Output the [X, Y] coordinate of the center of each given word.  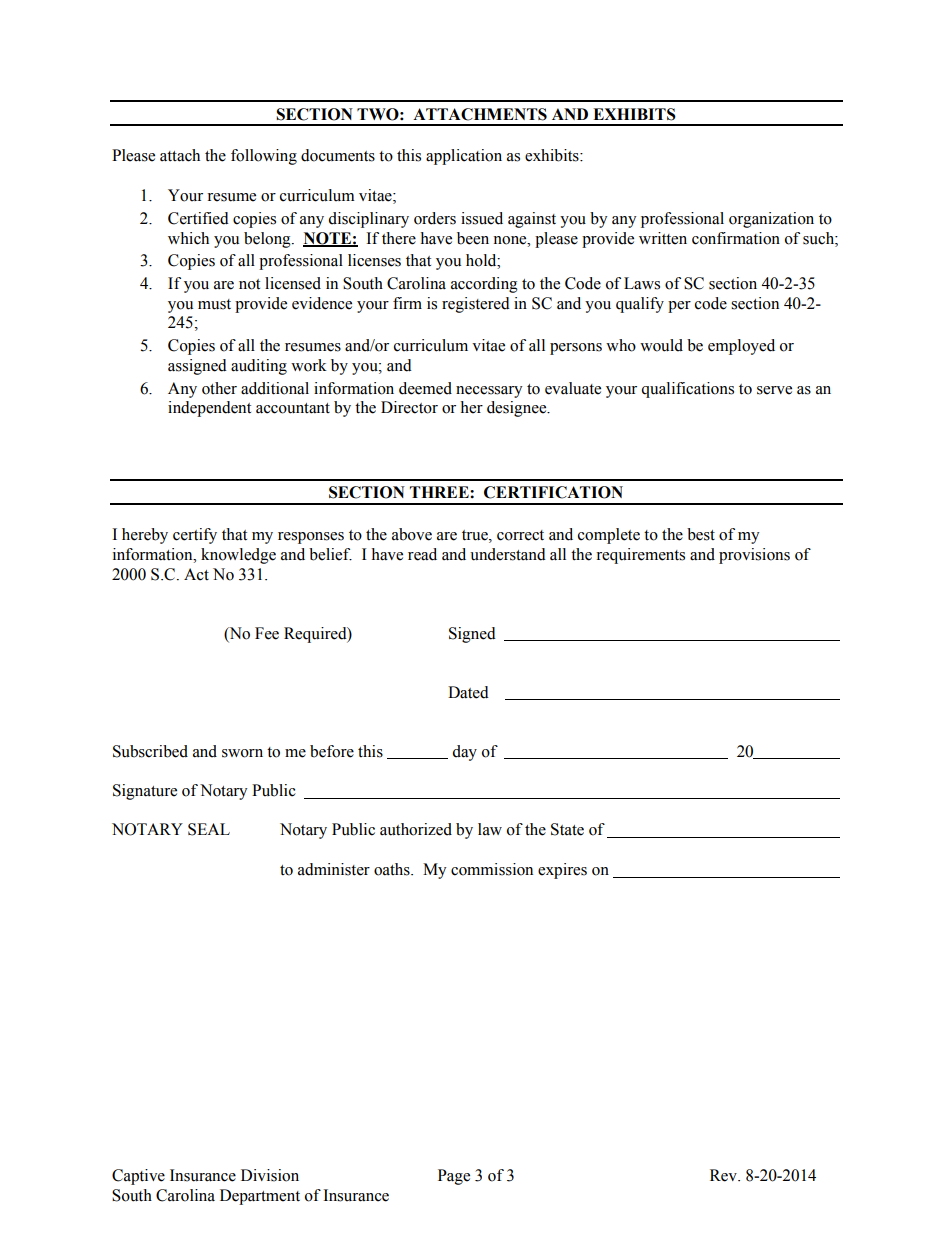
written [663, 238]
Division [270, 1175]
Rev [724, 1175]
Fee [267, 633]
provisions [754, 556]
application [464, 157]
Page [454, 1177]
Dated [468, 692]
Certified [198, 218]
